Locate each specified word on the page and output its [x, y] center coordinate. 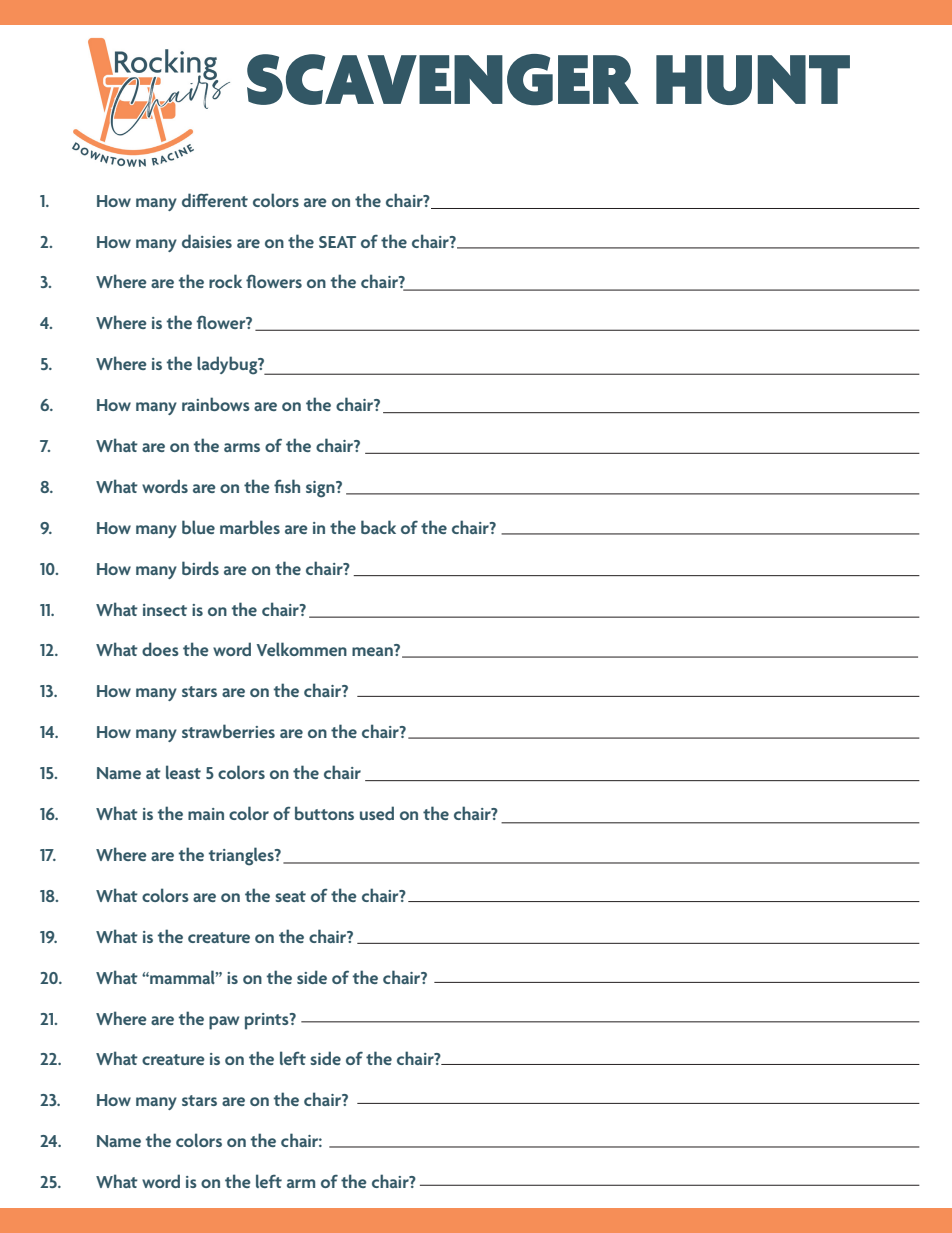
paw [224, 1023]
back [378, 527]
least [183, 772]
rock [225, 281]
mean [373, 650]
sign [321, 489]
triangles [242, 856]
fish [287, 486]
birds [200, 568]
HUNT [753, 80]
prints [268, 1021]
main [206, 814]
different [215, 200]
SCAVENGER [443, 80]
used [377, 813]
